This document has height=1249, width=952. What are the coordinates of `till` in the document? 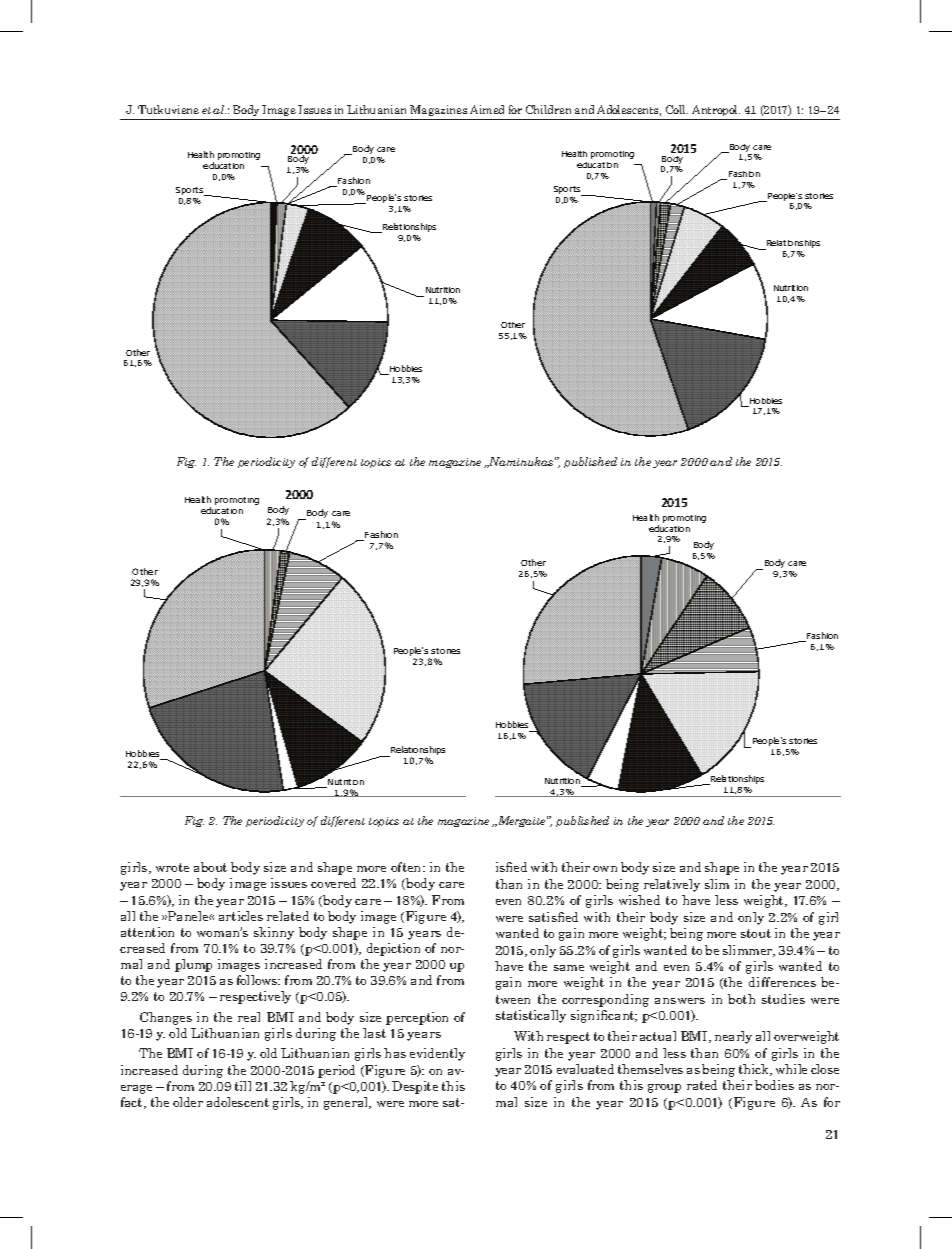 It's located at (243, 1086).
